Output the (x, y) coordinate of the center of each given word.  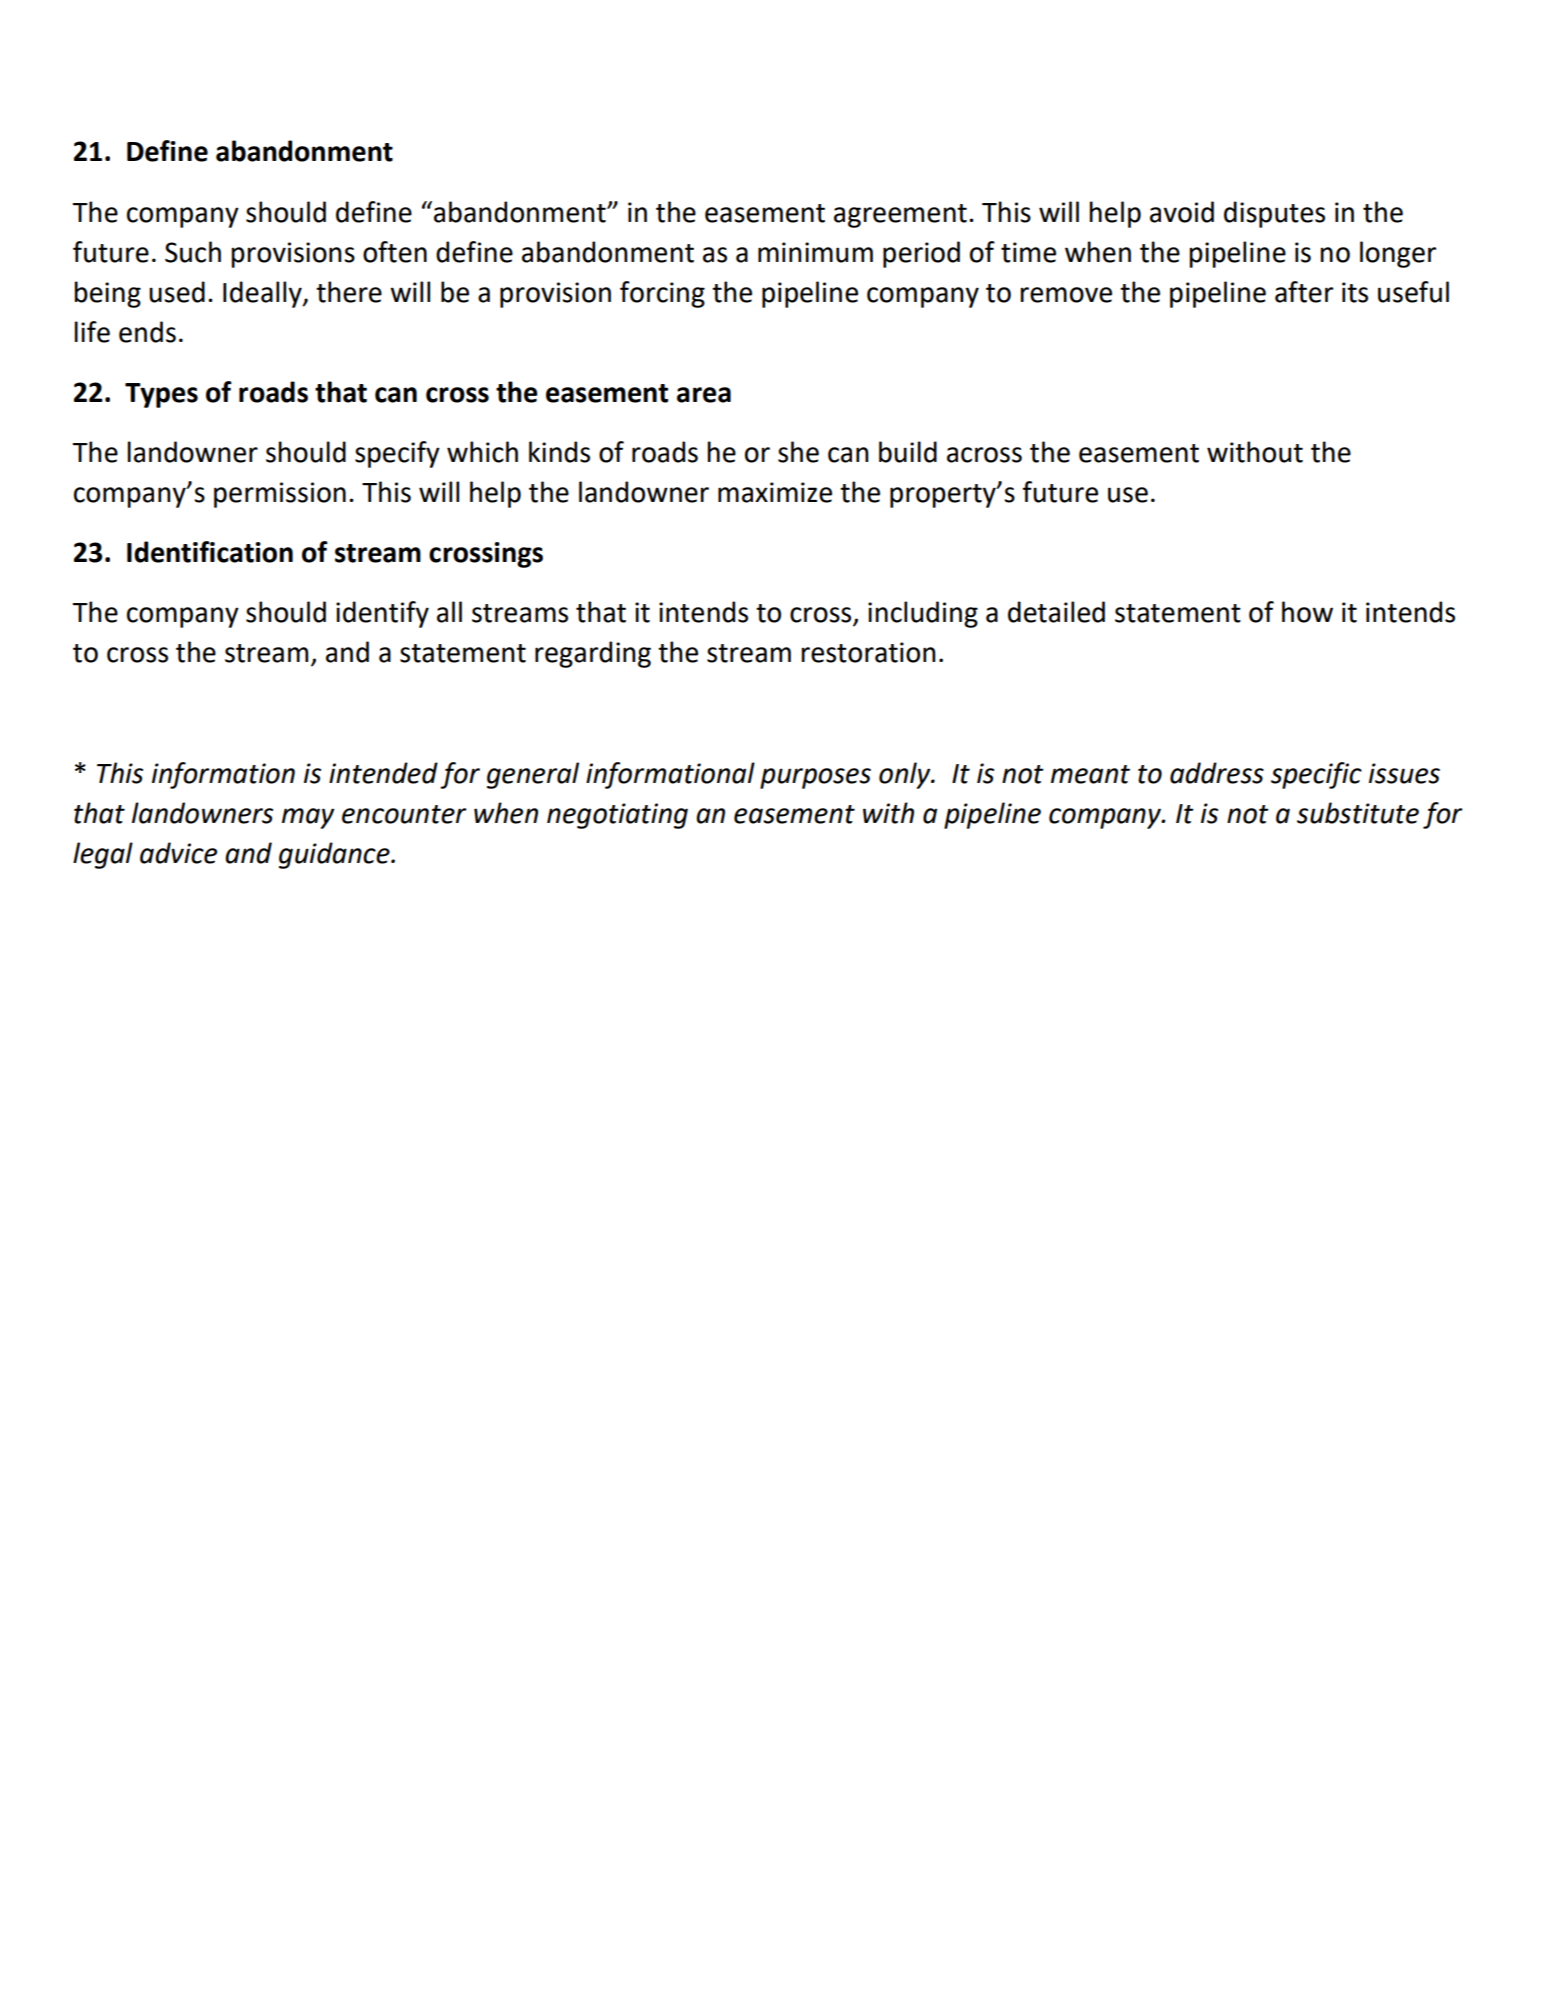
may (308, 818)
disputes (1274, 214)
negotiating (617, 816)
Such (193, 252)
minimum (815, 252)
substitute (1358, 813)
